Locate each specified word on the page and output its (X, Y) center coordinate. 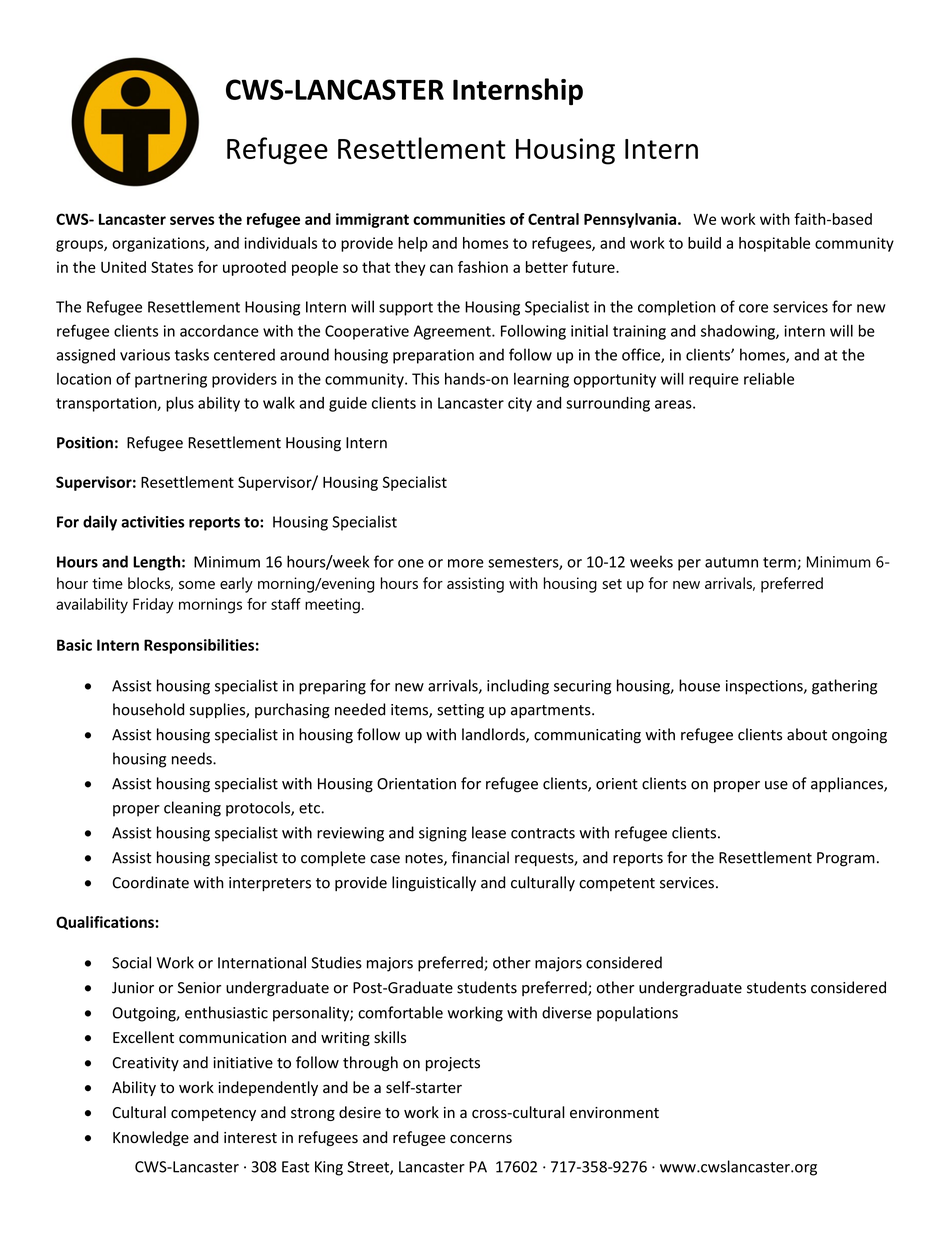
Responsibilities (199, 646)
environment (614, 1113)
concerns (481, 1139)
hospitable (774, 244)
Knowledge (151, 1138)
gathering (844, 687)
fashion (483, 267)
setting (460, 711)
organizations (159, 244)
